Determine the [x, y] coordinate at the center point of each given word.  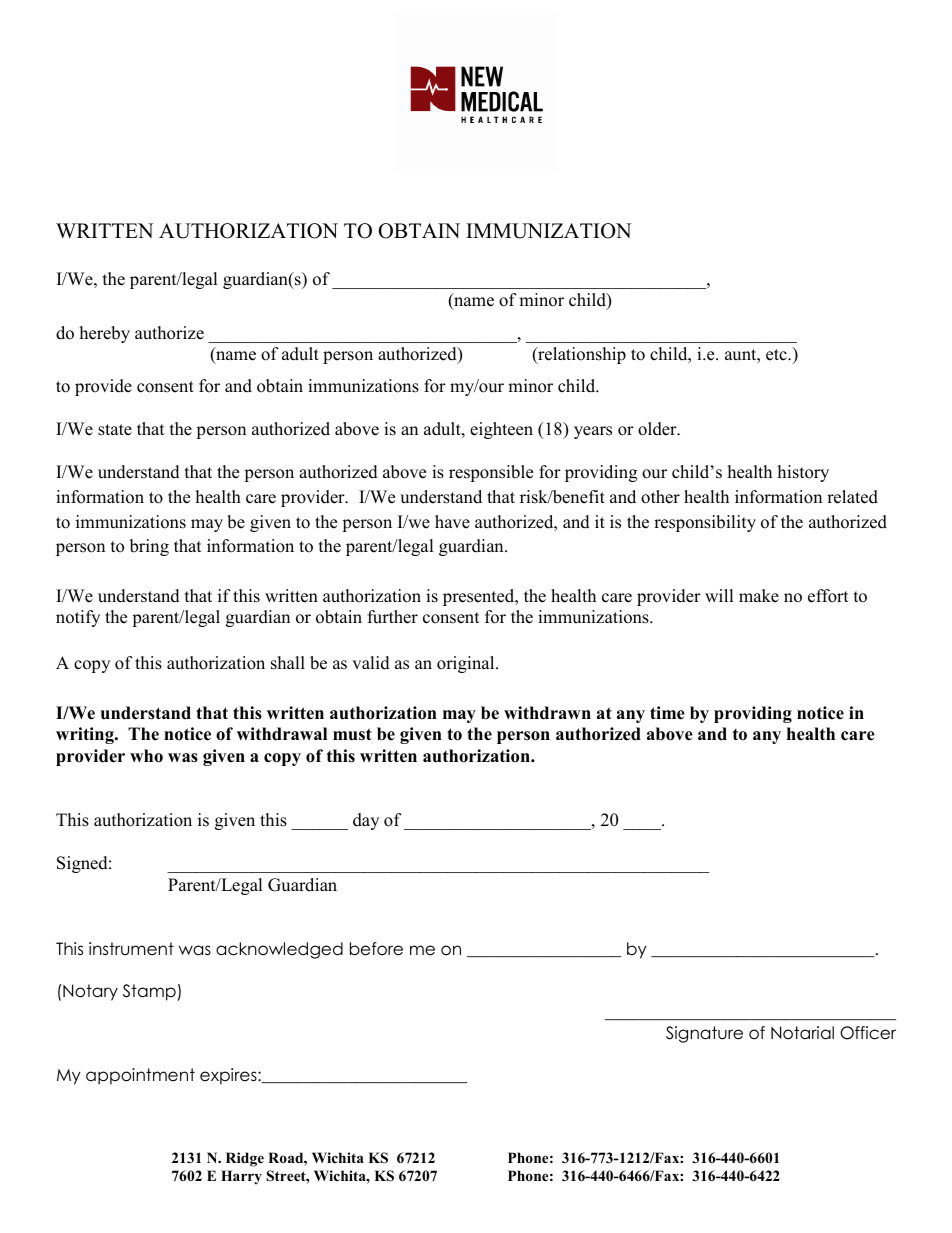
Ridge [245, 1159]
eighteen [501, 430]
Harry [241, 1177]
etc [777, 355]
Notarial [802, 1033]
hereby [105, 334]
